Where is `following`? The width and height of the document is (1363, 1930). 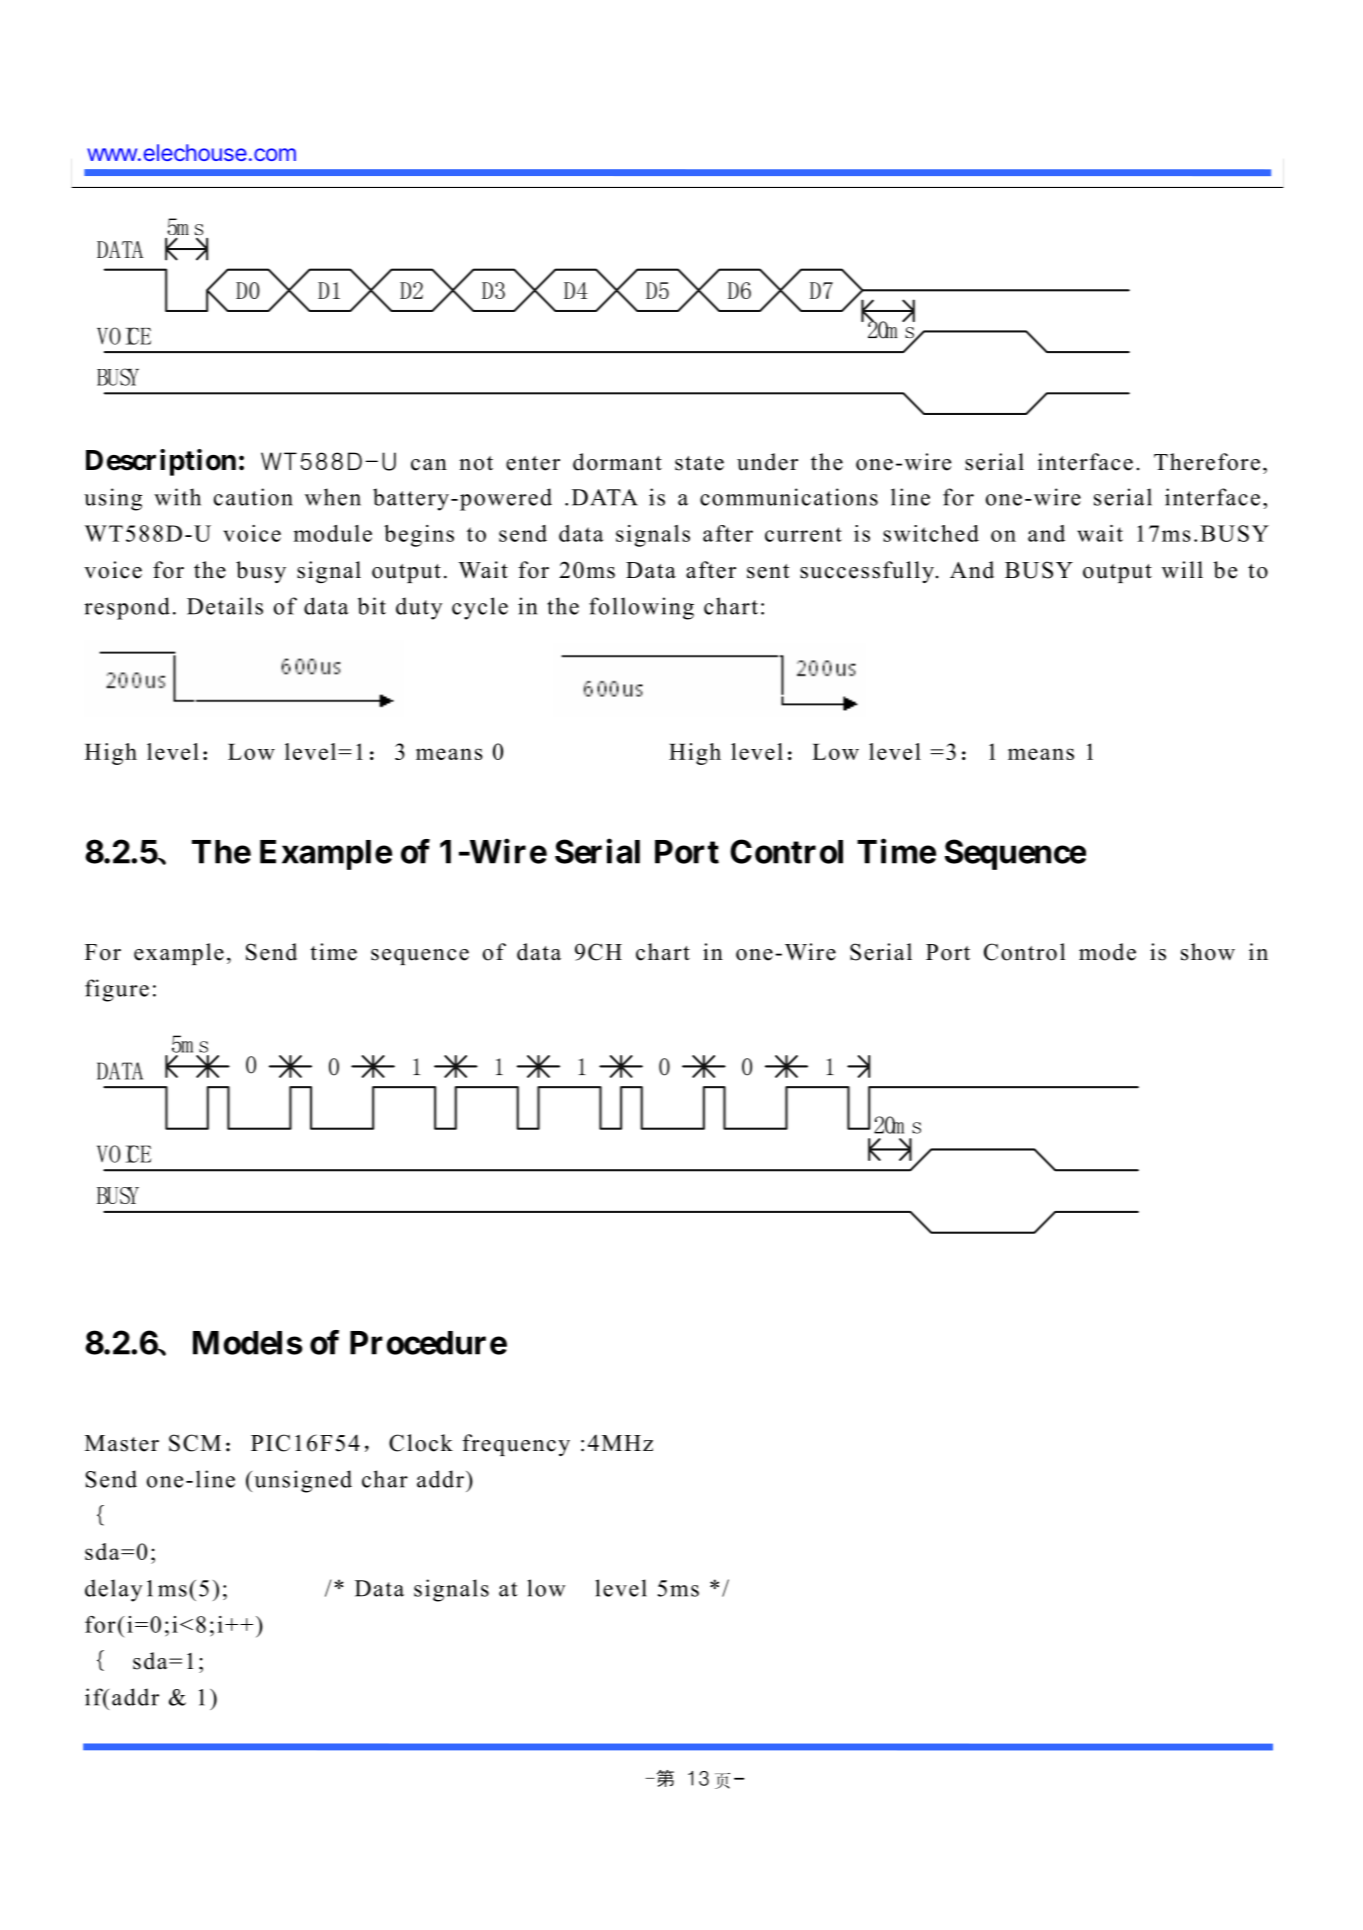
following is located at coordinates (641, 608).
